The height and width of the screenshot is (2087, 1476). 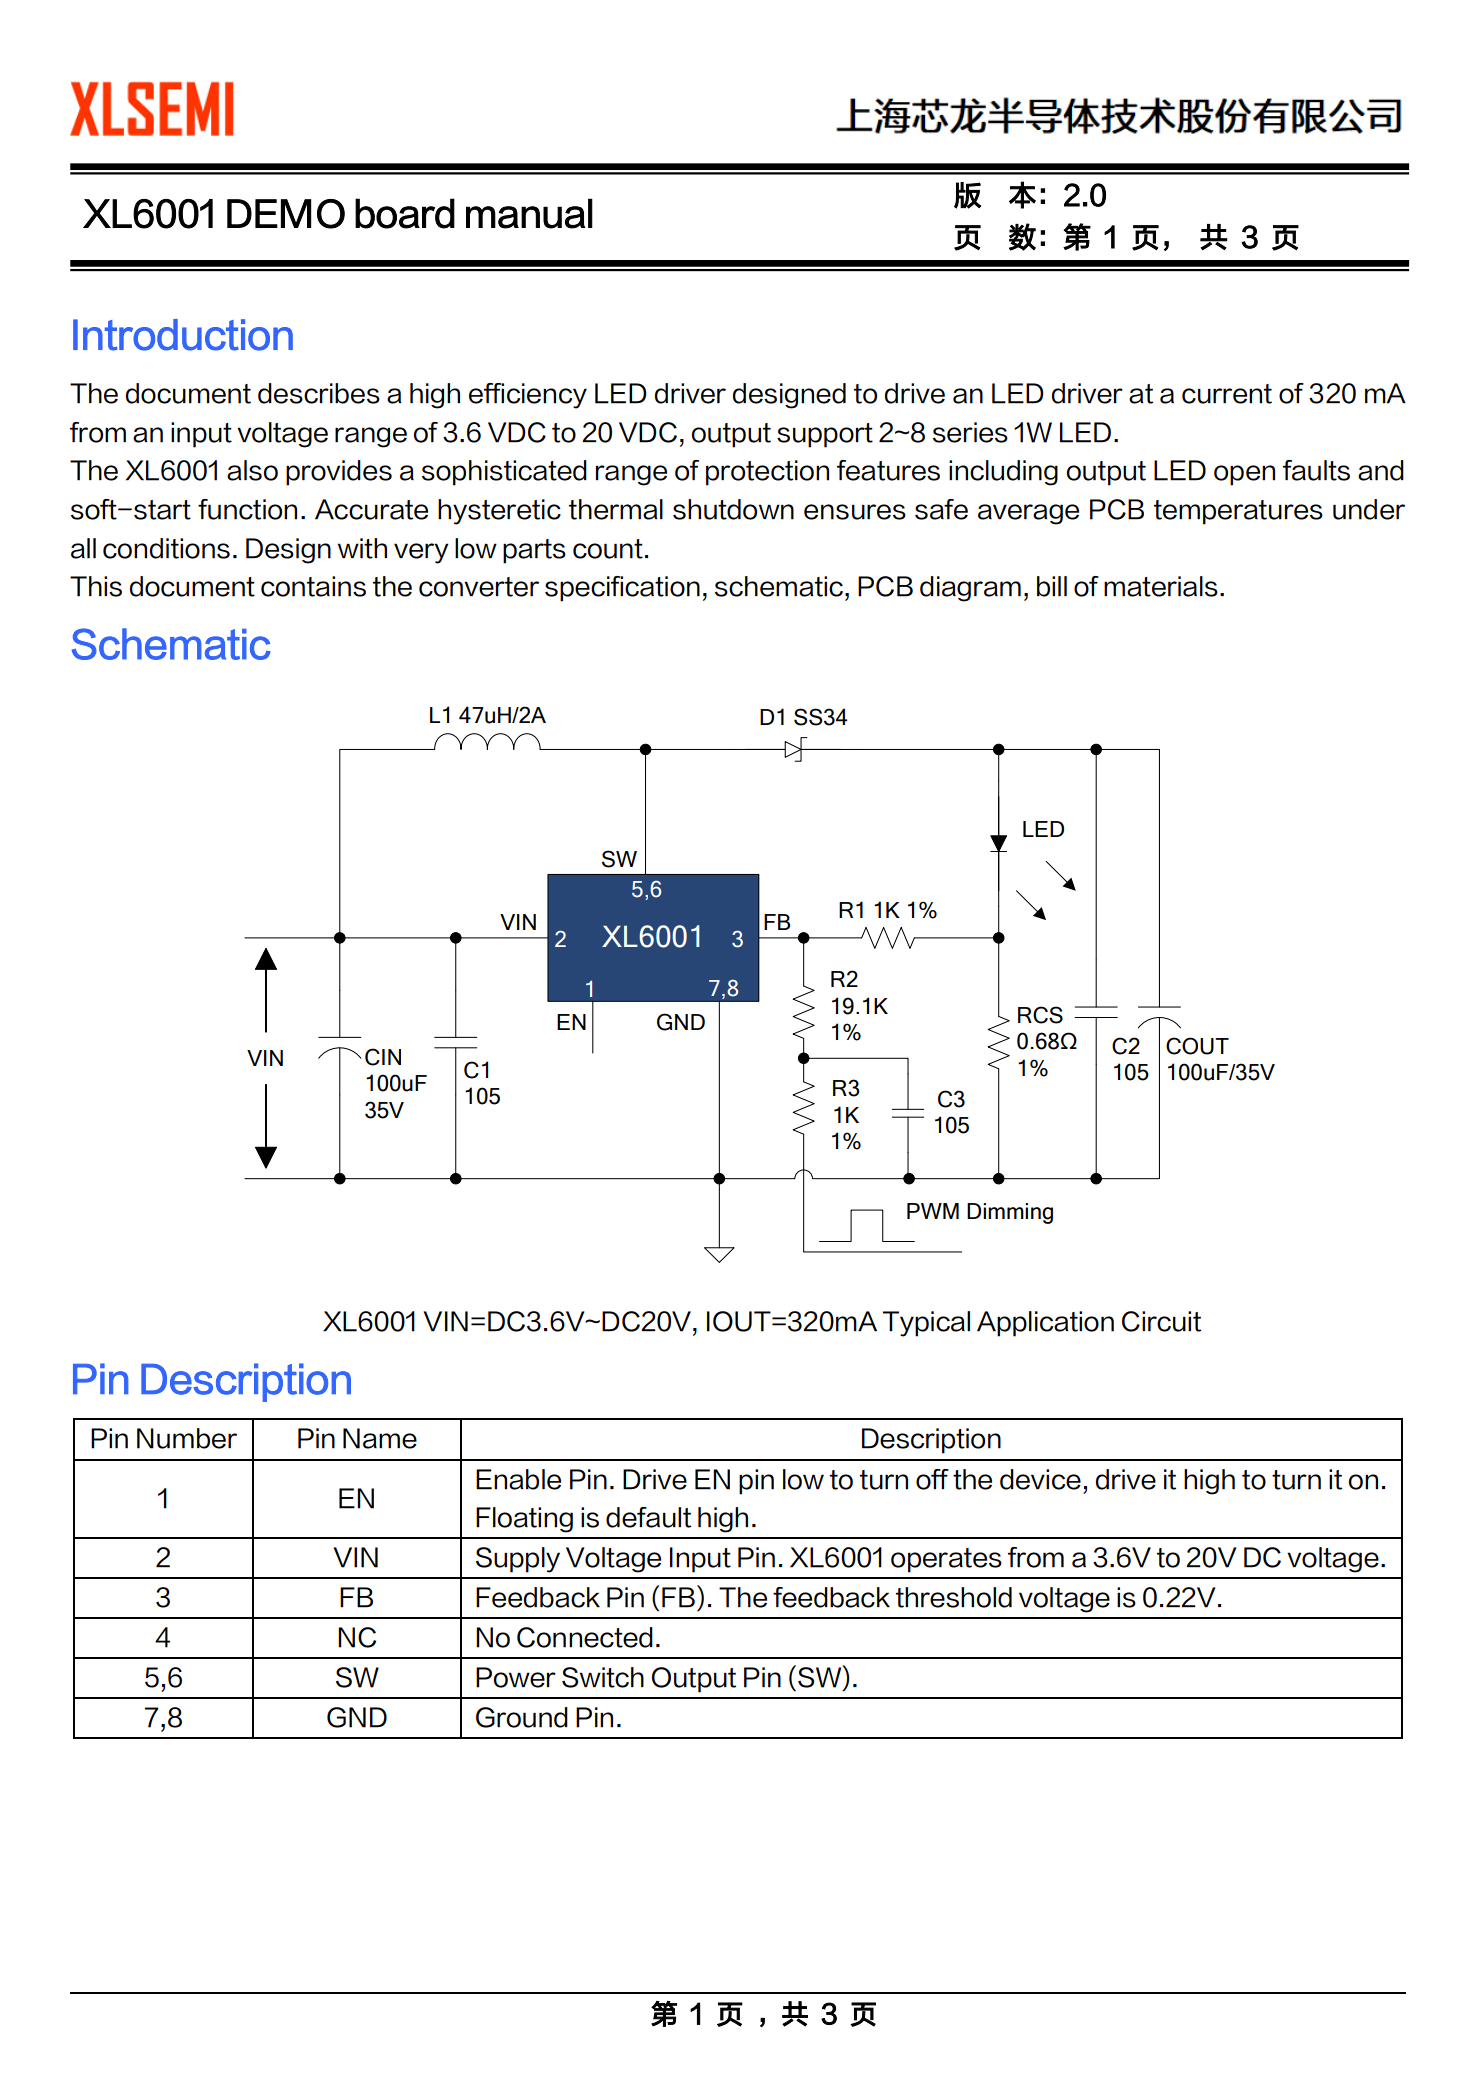 I want to click on specification, so click(x=622, y=589).
